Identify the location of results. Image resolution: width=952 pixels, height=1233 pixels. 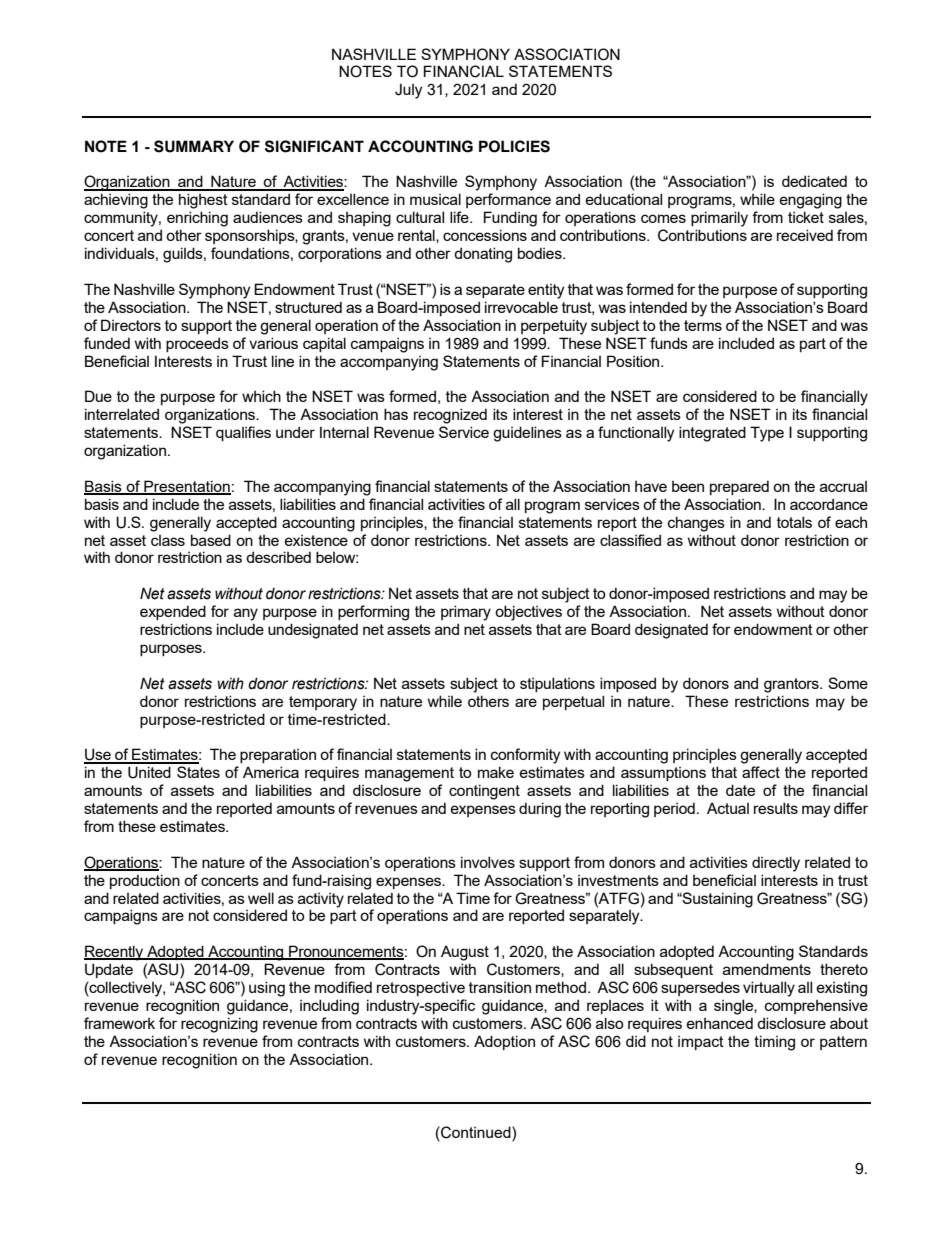
(776, 808).
